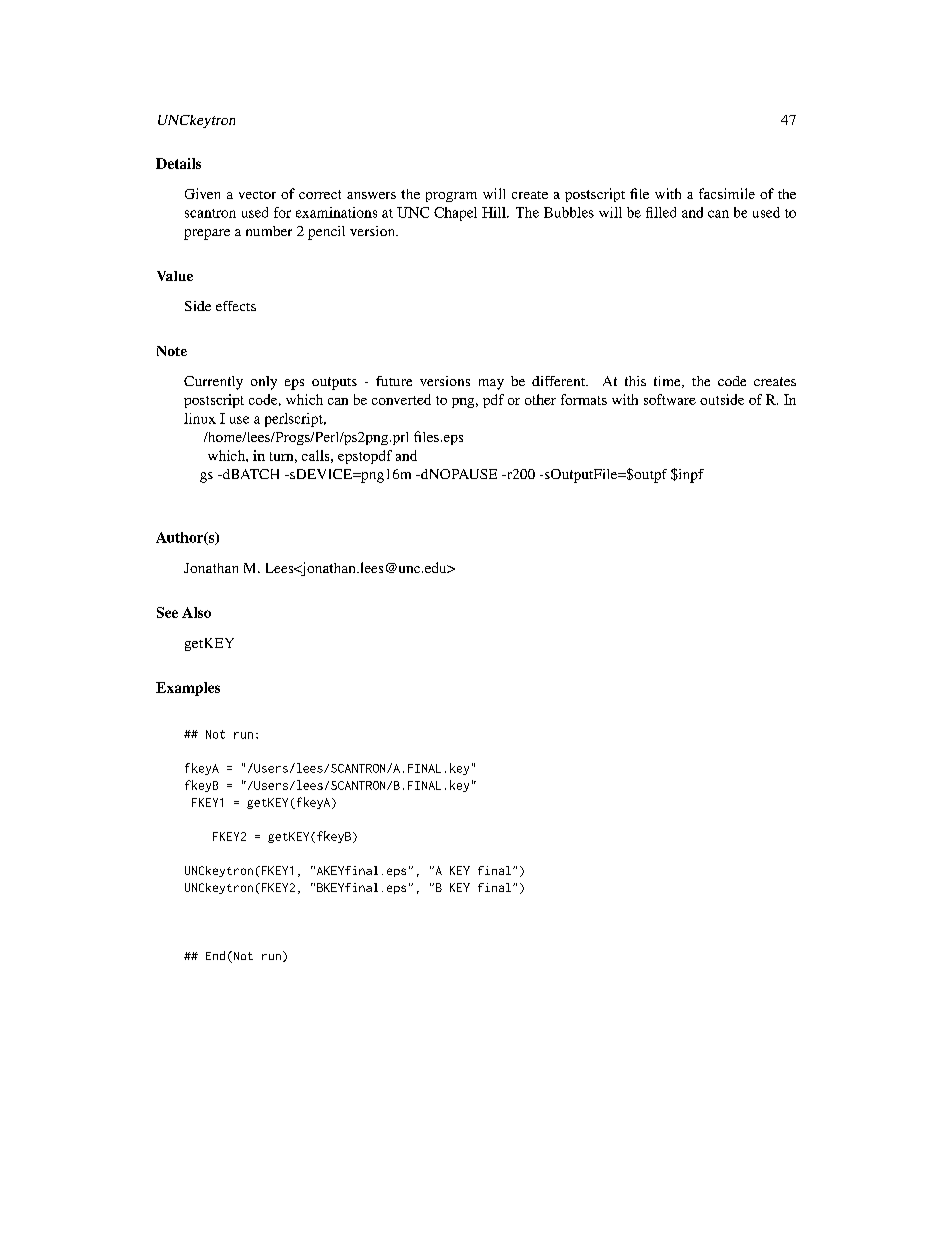  I want to click on future, so click(394, 381).
